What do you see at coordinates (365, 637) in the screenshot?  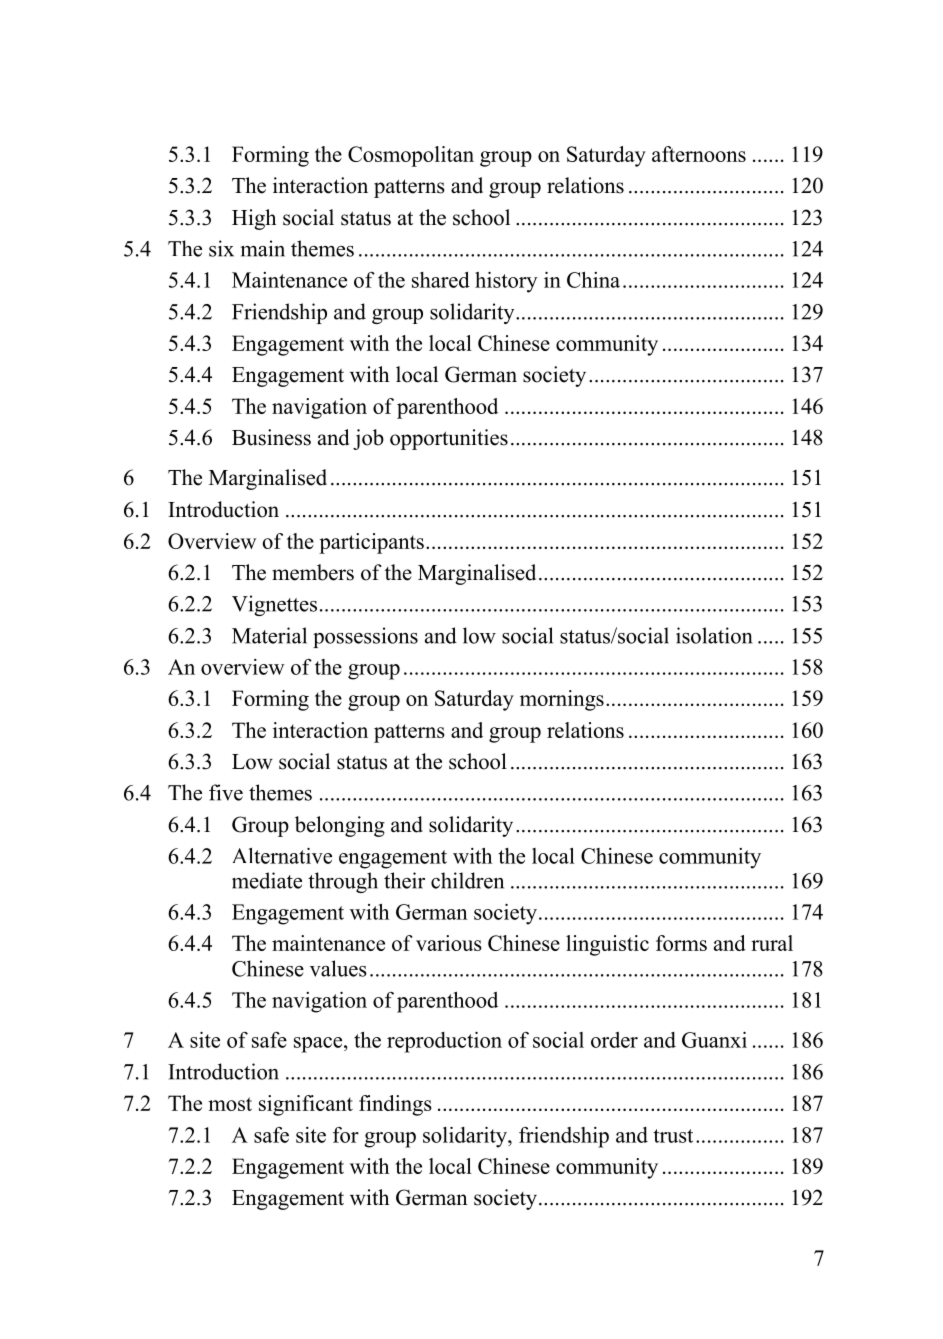 I see `possessions` at bounding box center [365, 637].
